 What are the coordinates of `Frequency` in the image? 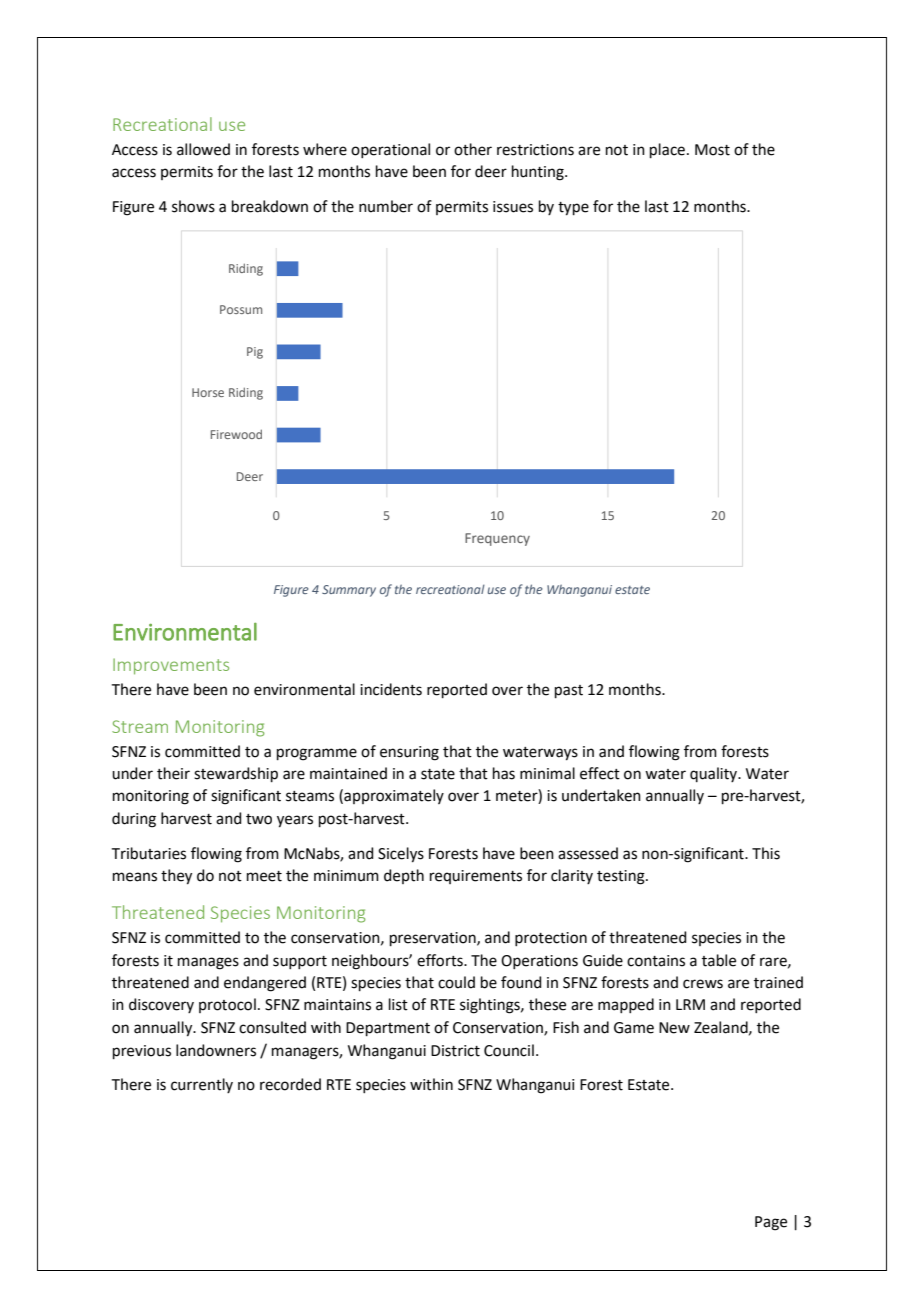 It's located at (497, 539).
